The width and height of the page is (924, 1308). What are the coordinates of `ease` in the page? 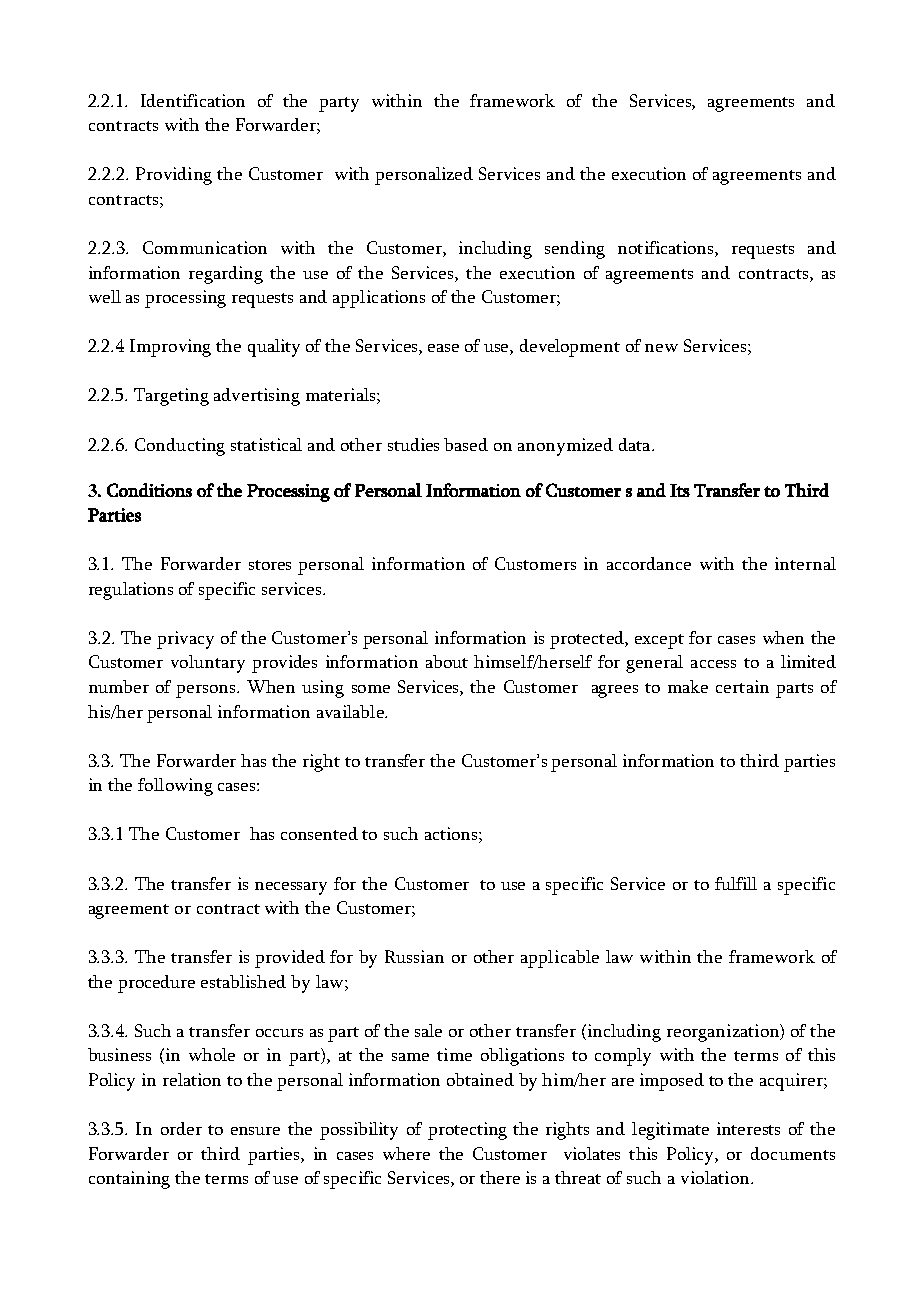 It's located at (443, 348).
